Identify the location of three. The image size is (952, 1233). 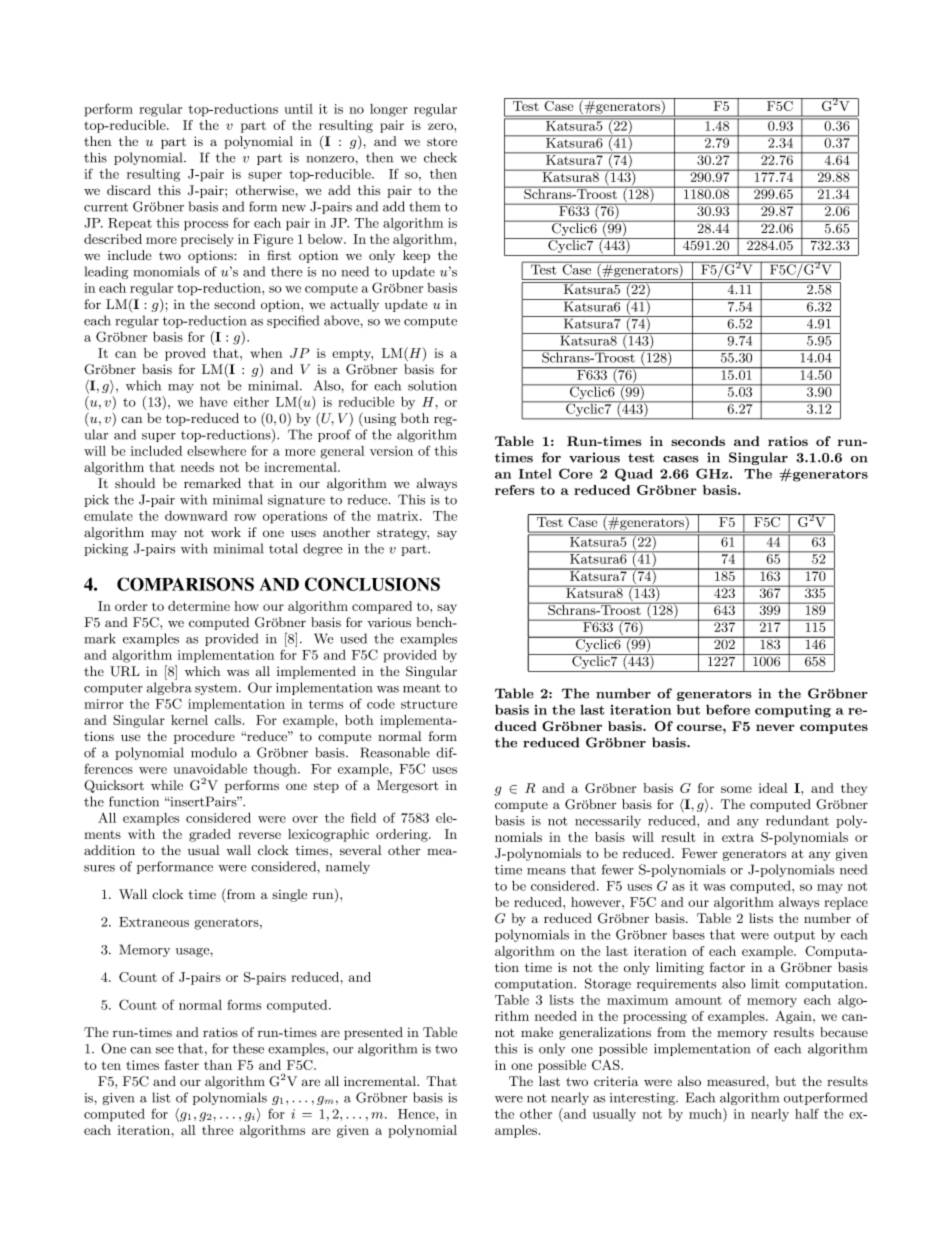
(217, 1130).
